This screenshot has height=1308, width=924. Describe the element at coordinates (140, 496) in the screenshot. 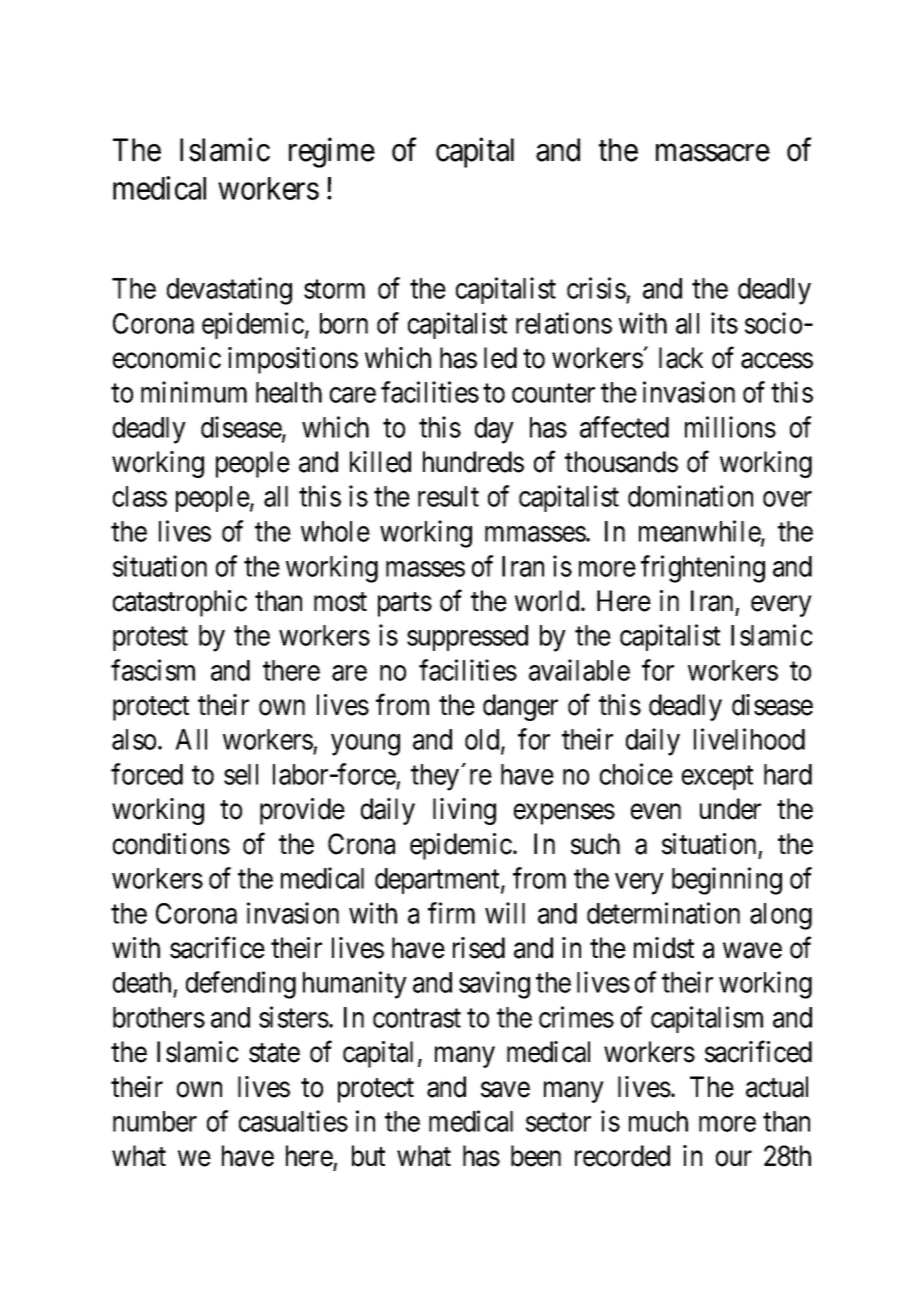

I see `class` at that location.
